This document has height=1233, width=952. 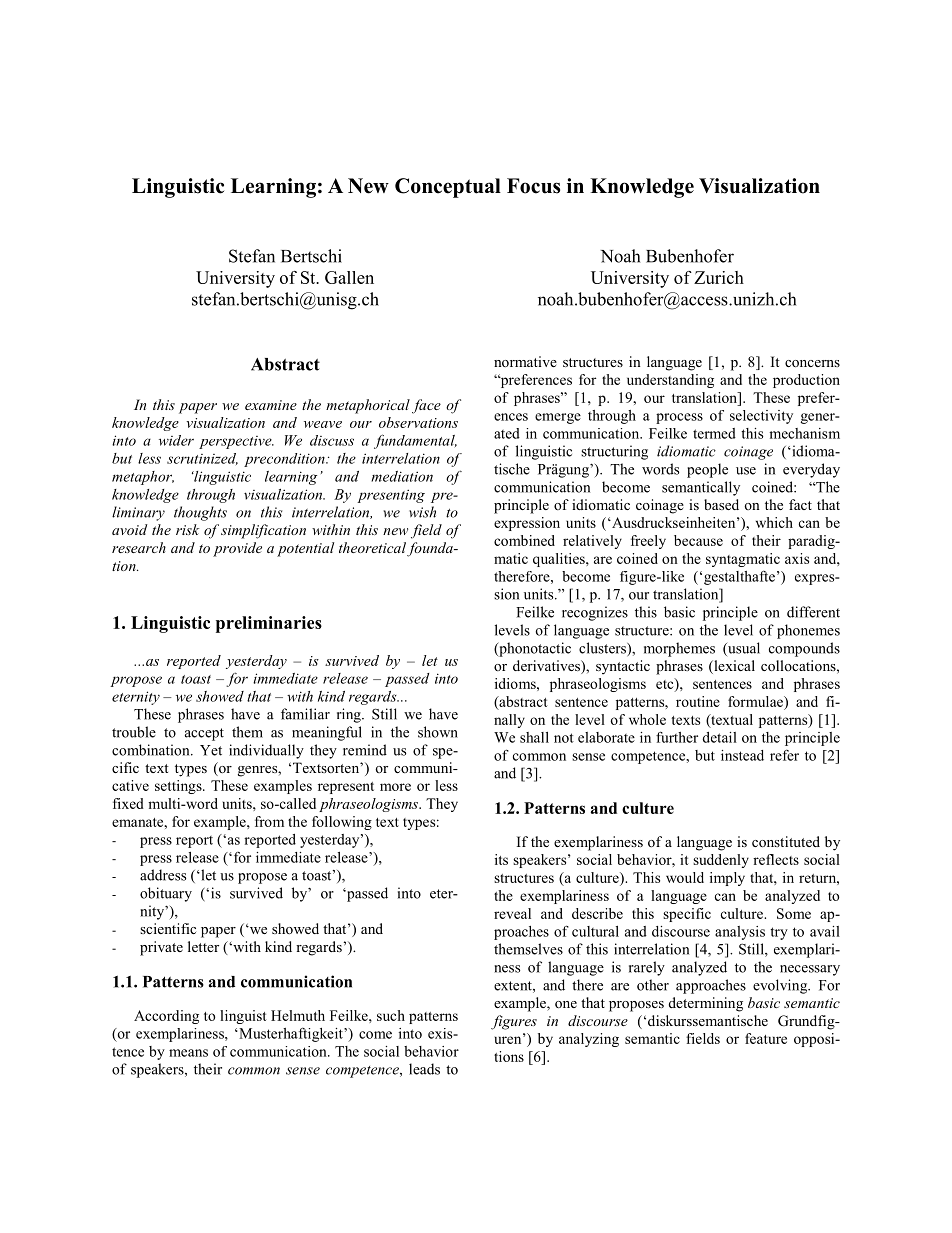 I want to click on Zurich, so click(x=719, y=277).
